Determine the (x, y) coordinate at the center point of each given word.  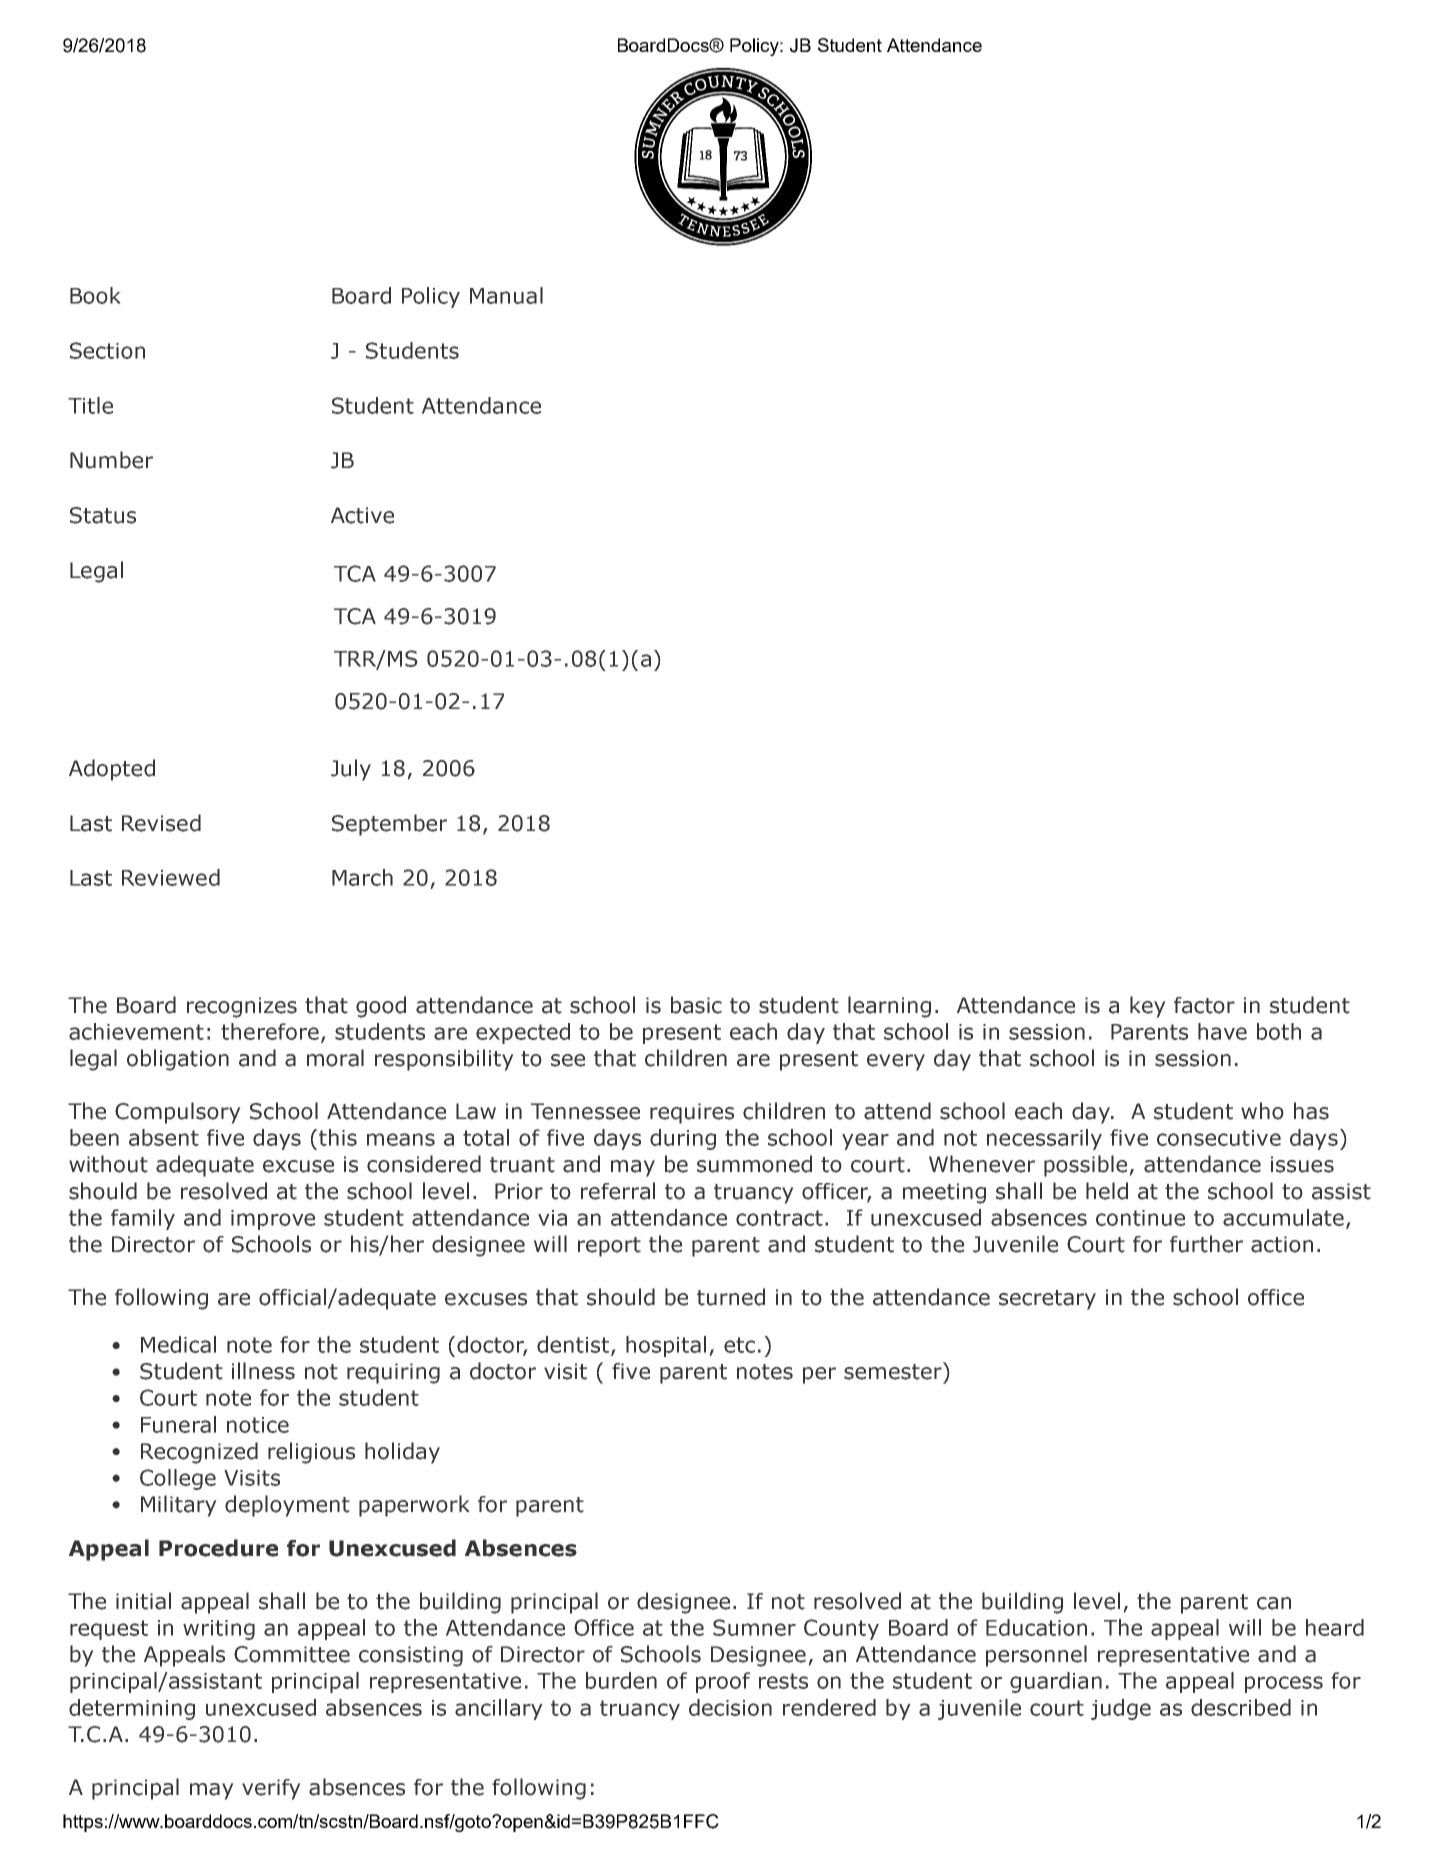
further (1206, 1244)
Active (362, 515)
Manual (506, 295)
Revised (161, 823)
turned (731, 1297)
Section (107, 350)
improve (273, 1220)
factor (1204, 1005)
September (389, 825)
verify (271, 1789)
